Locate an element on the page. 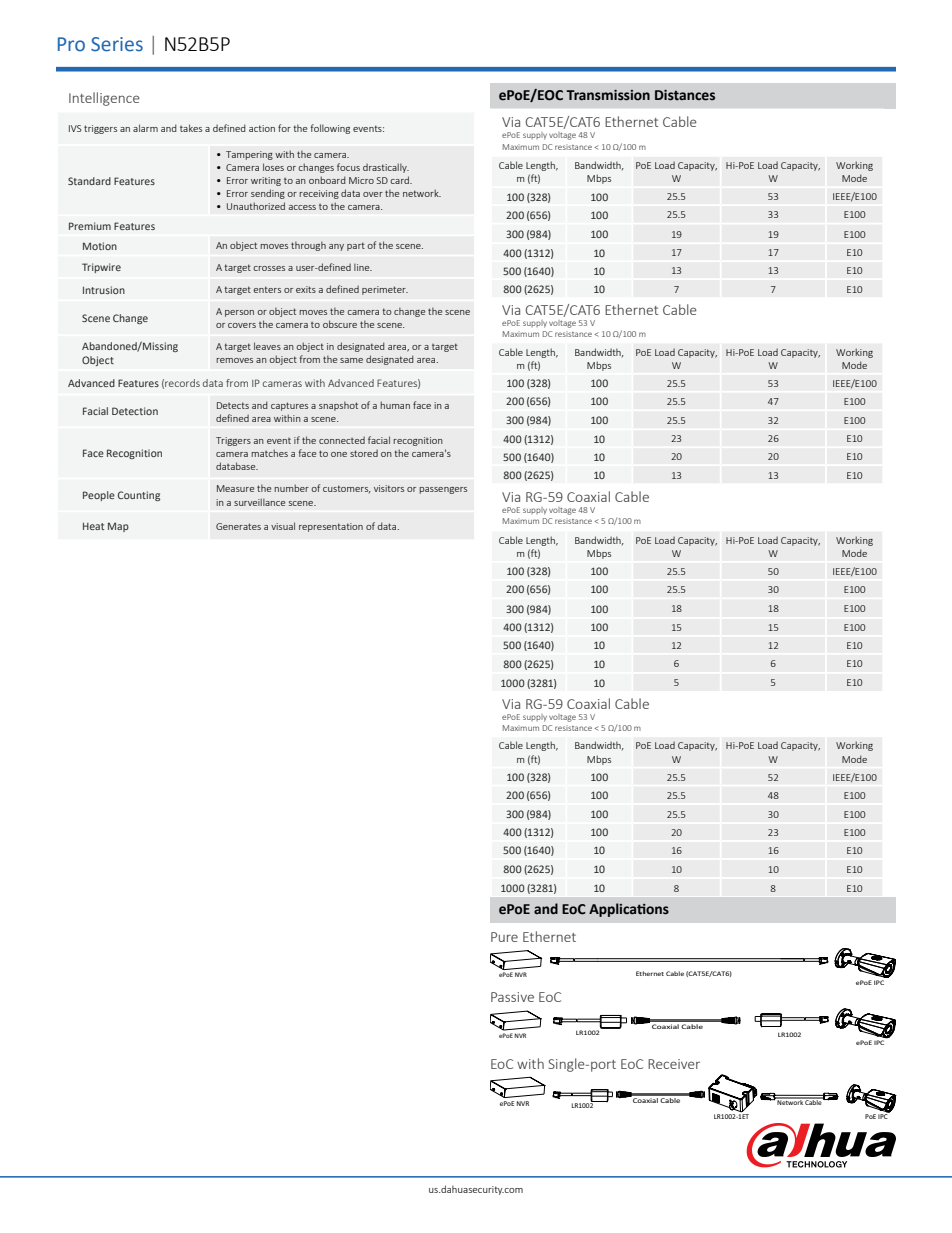 The image size is (952, 1233). Series is located at coordinates (117, 44).
